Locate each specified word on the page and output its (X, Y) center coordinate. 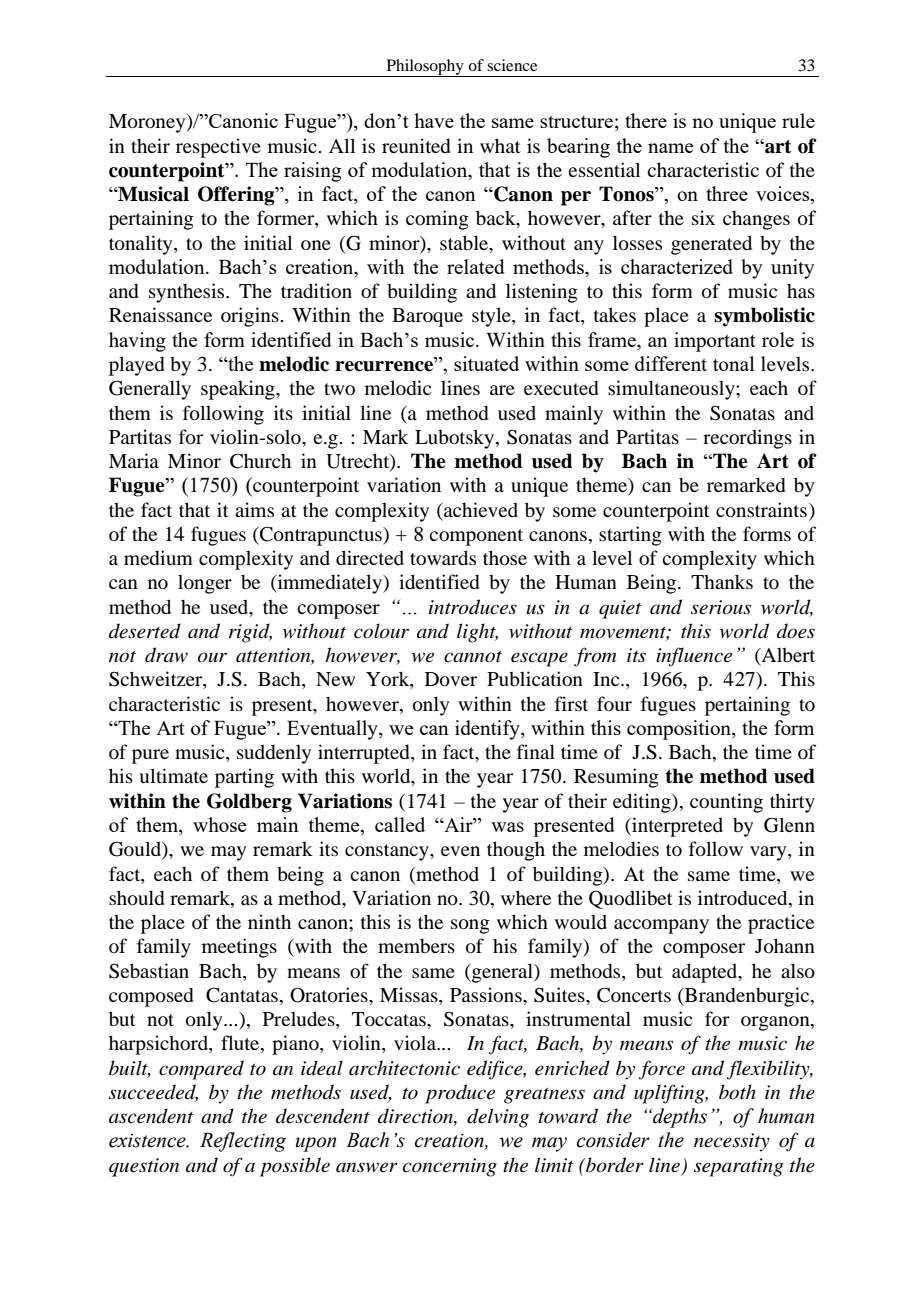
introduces (473, 607)
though (516, 851)
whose (219, 824)
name (670, 148)
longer (205, 584)
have (434, 120)
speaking (239, 390)
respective (218, 148)
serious (721, 607)
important (715, 342)
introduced (744, 897)
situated (486, 363)
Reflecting (243, 1142)
